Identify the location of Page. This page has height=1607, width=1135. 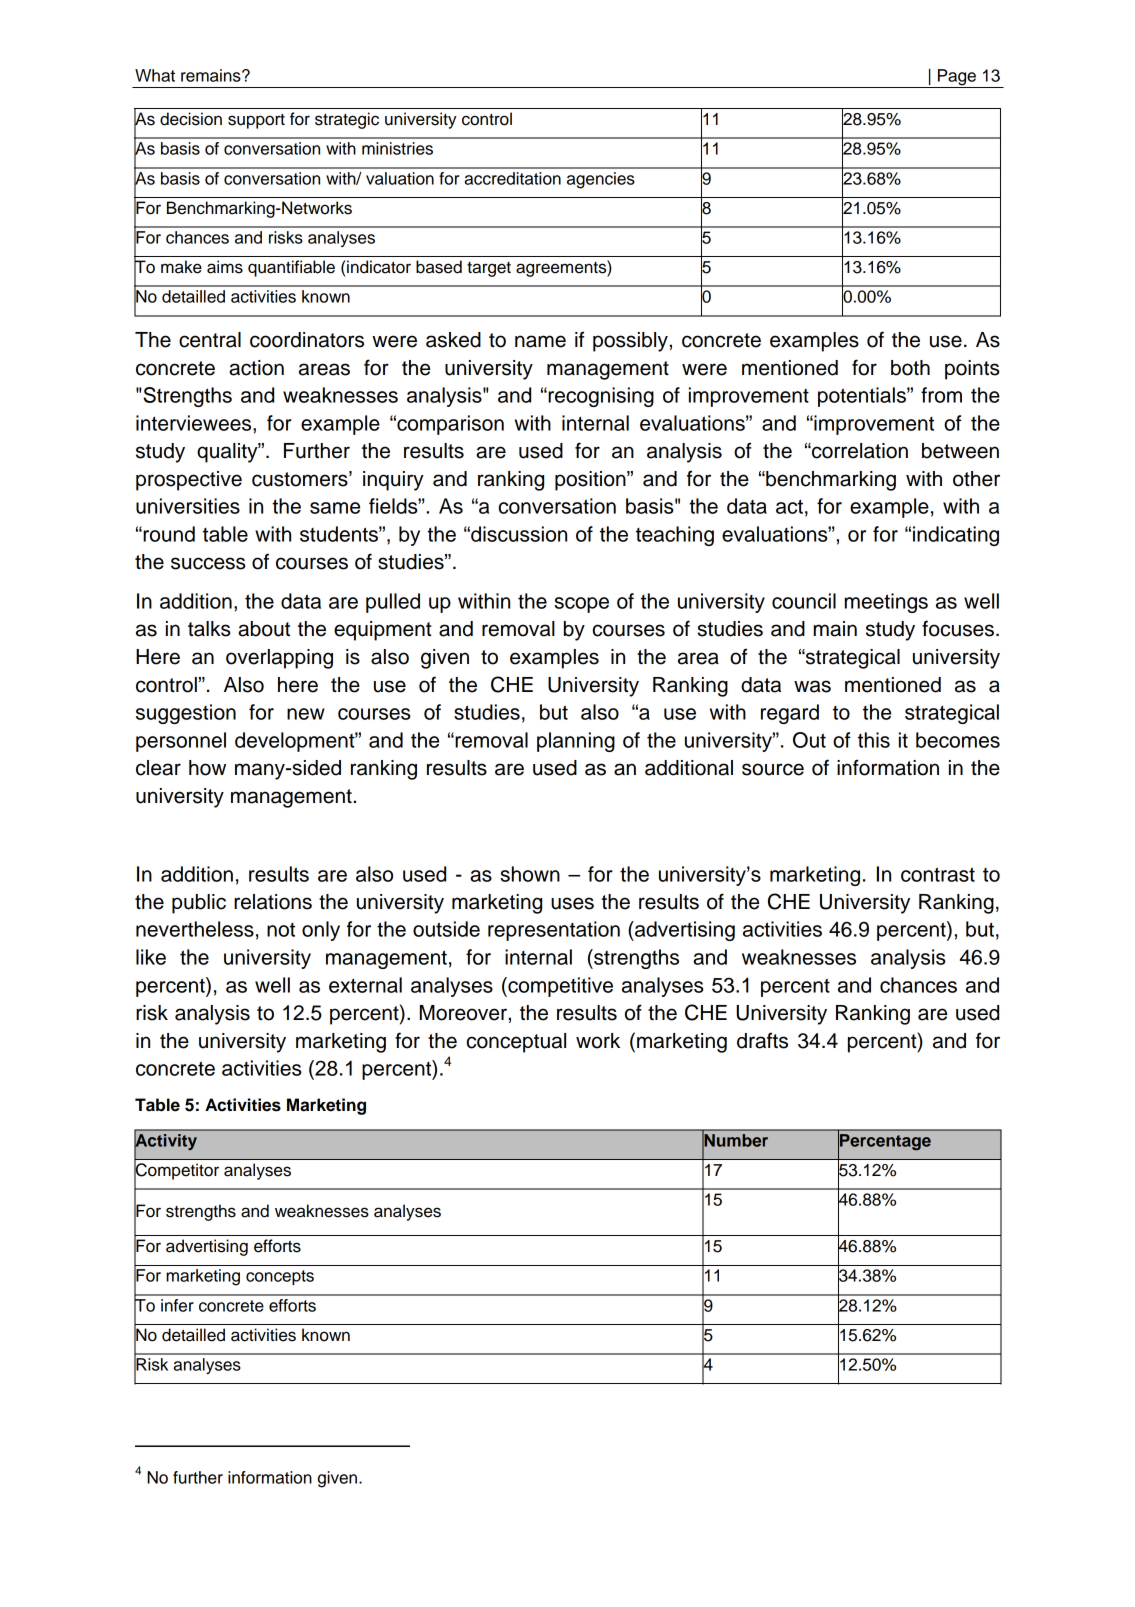
(957, 78).
